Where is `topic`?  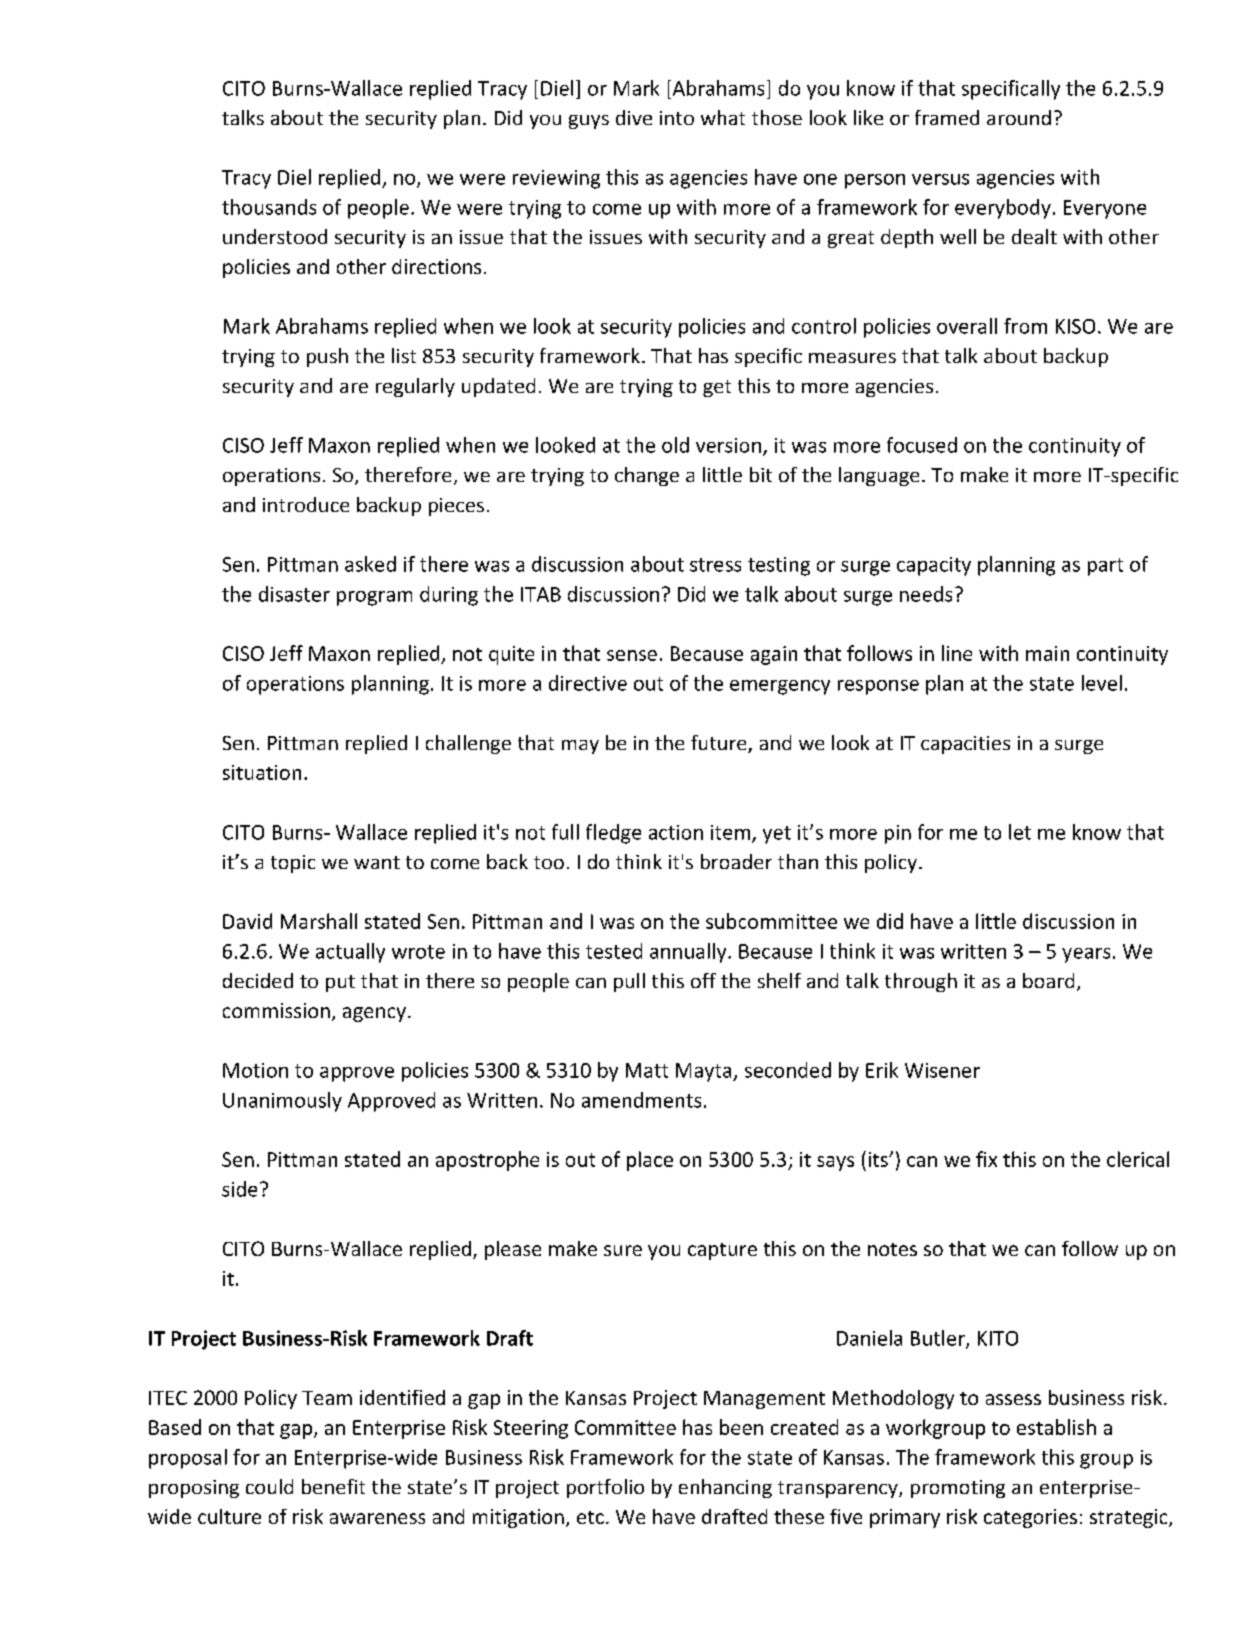
topic is located at coordinates (293, 864).
